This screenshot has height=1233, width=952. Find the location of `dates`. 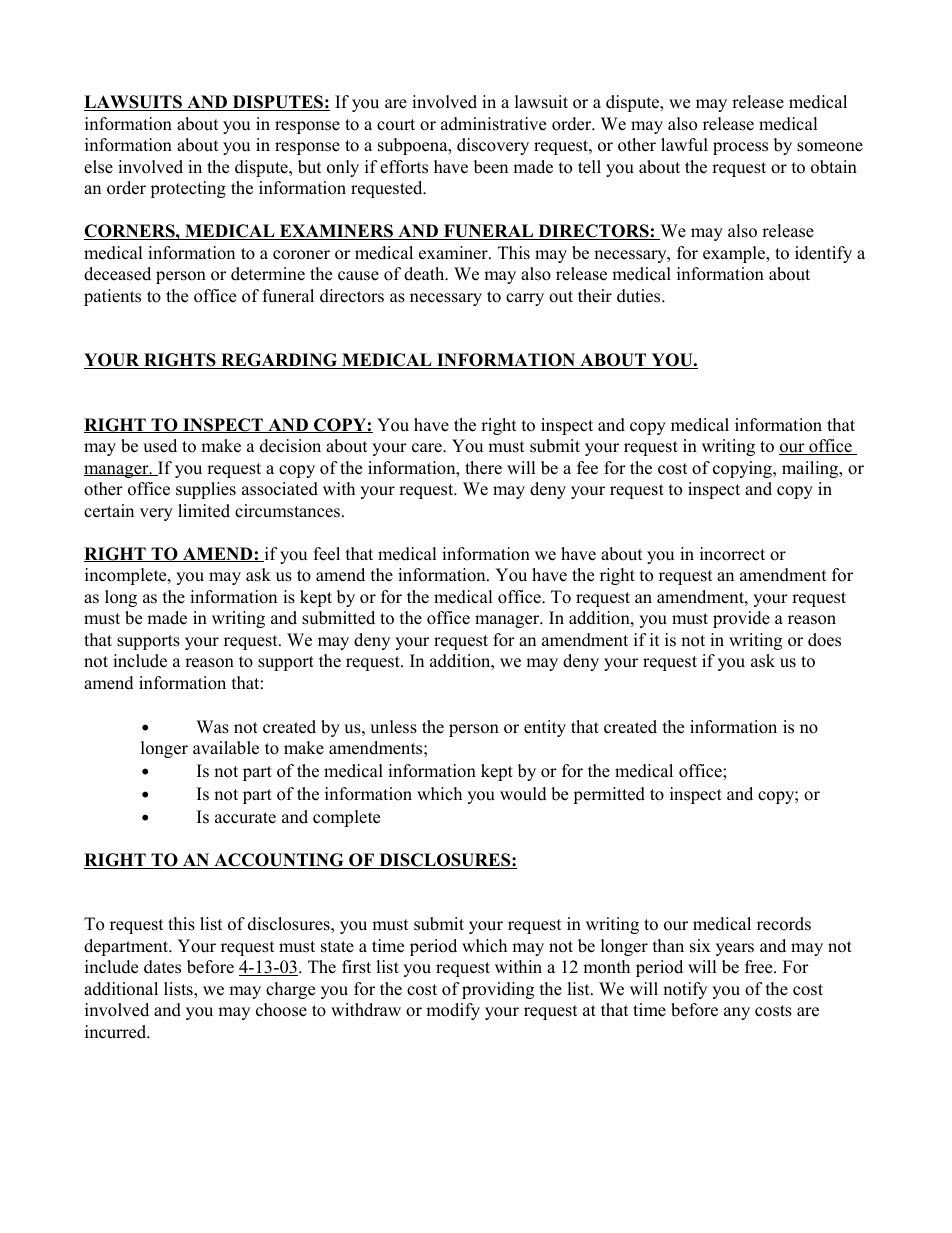

dates is located at coordinates (162, 967).
